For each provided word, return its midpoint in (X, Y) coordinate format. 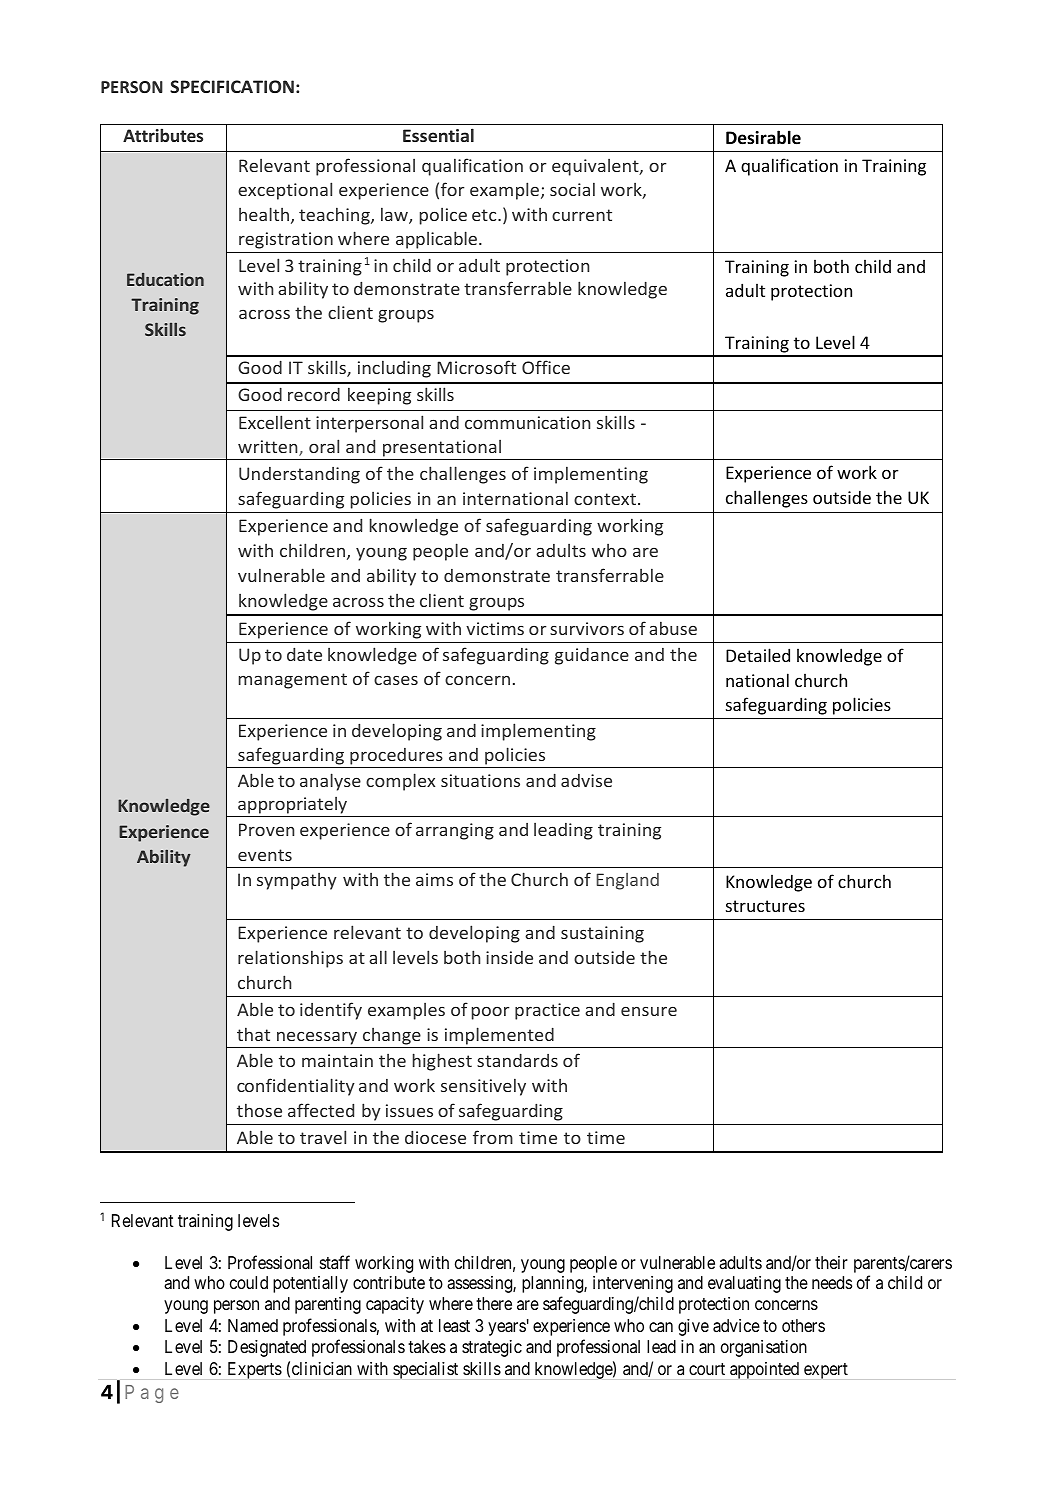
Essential (438, 135)
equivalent (596, 167)
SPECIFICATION (232, 86)
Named (253, 1326)
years (507, 1329)
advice (736, 1326)
